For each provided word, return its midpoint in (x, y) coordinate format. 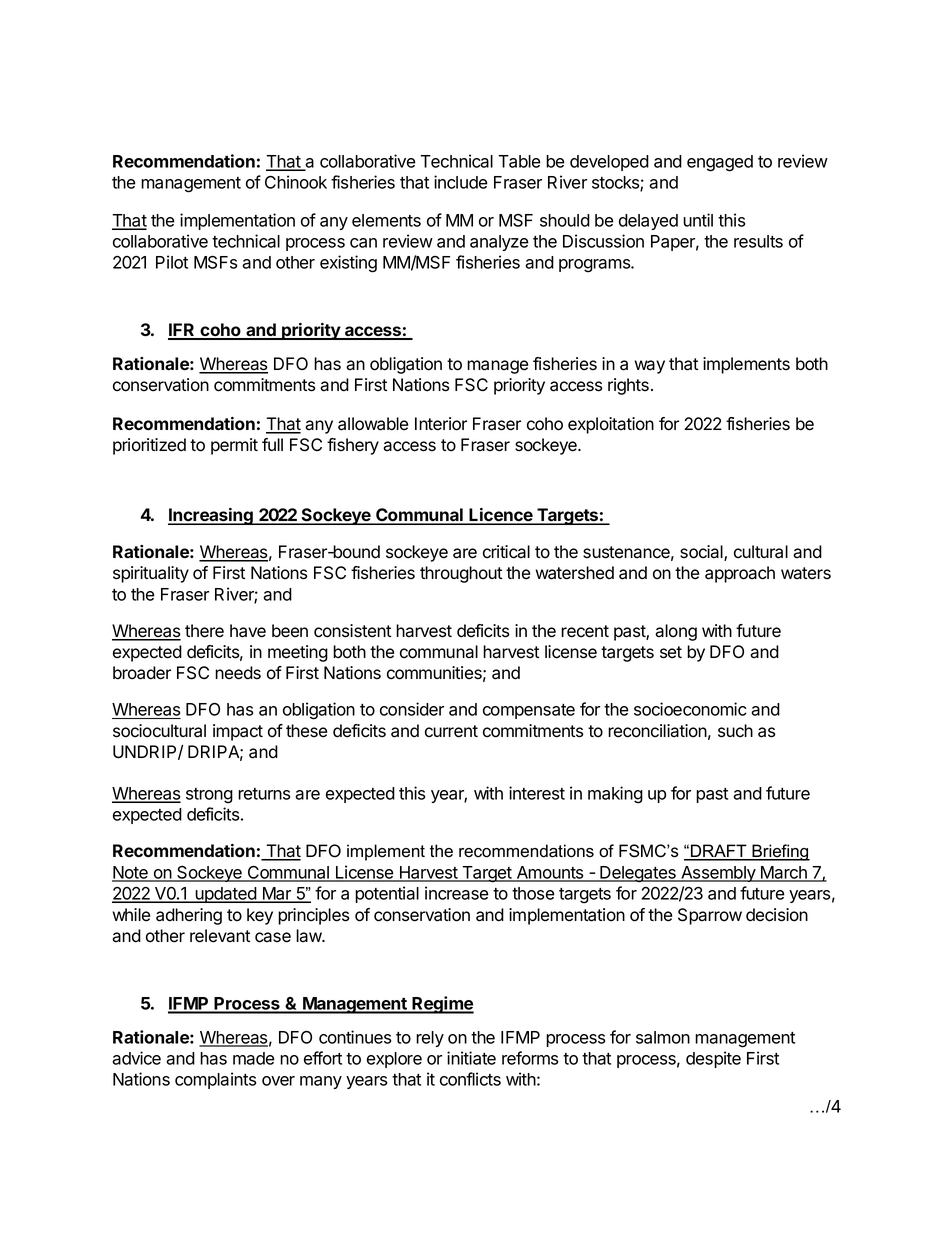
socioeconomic (690, 709)
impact (238, 732)
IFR (182, 331)
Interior (441, 424)
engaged (720, 163)
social (702, 553)
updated (226, 895)
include (461, 182)
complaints (215, 1080)
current (451, 731)
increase (457, 893)
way (649, 367)
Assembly (718, 874)
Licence (501, 516)
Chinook (296, 182)
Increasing (211, 516)
